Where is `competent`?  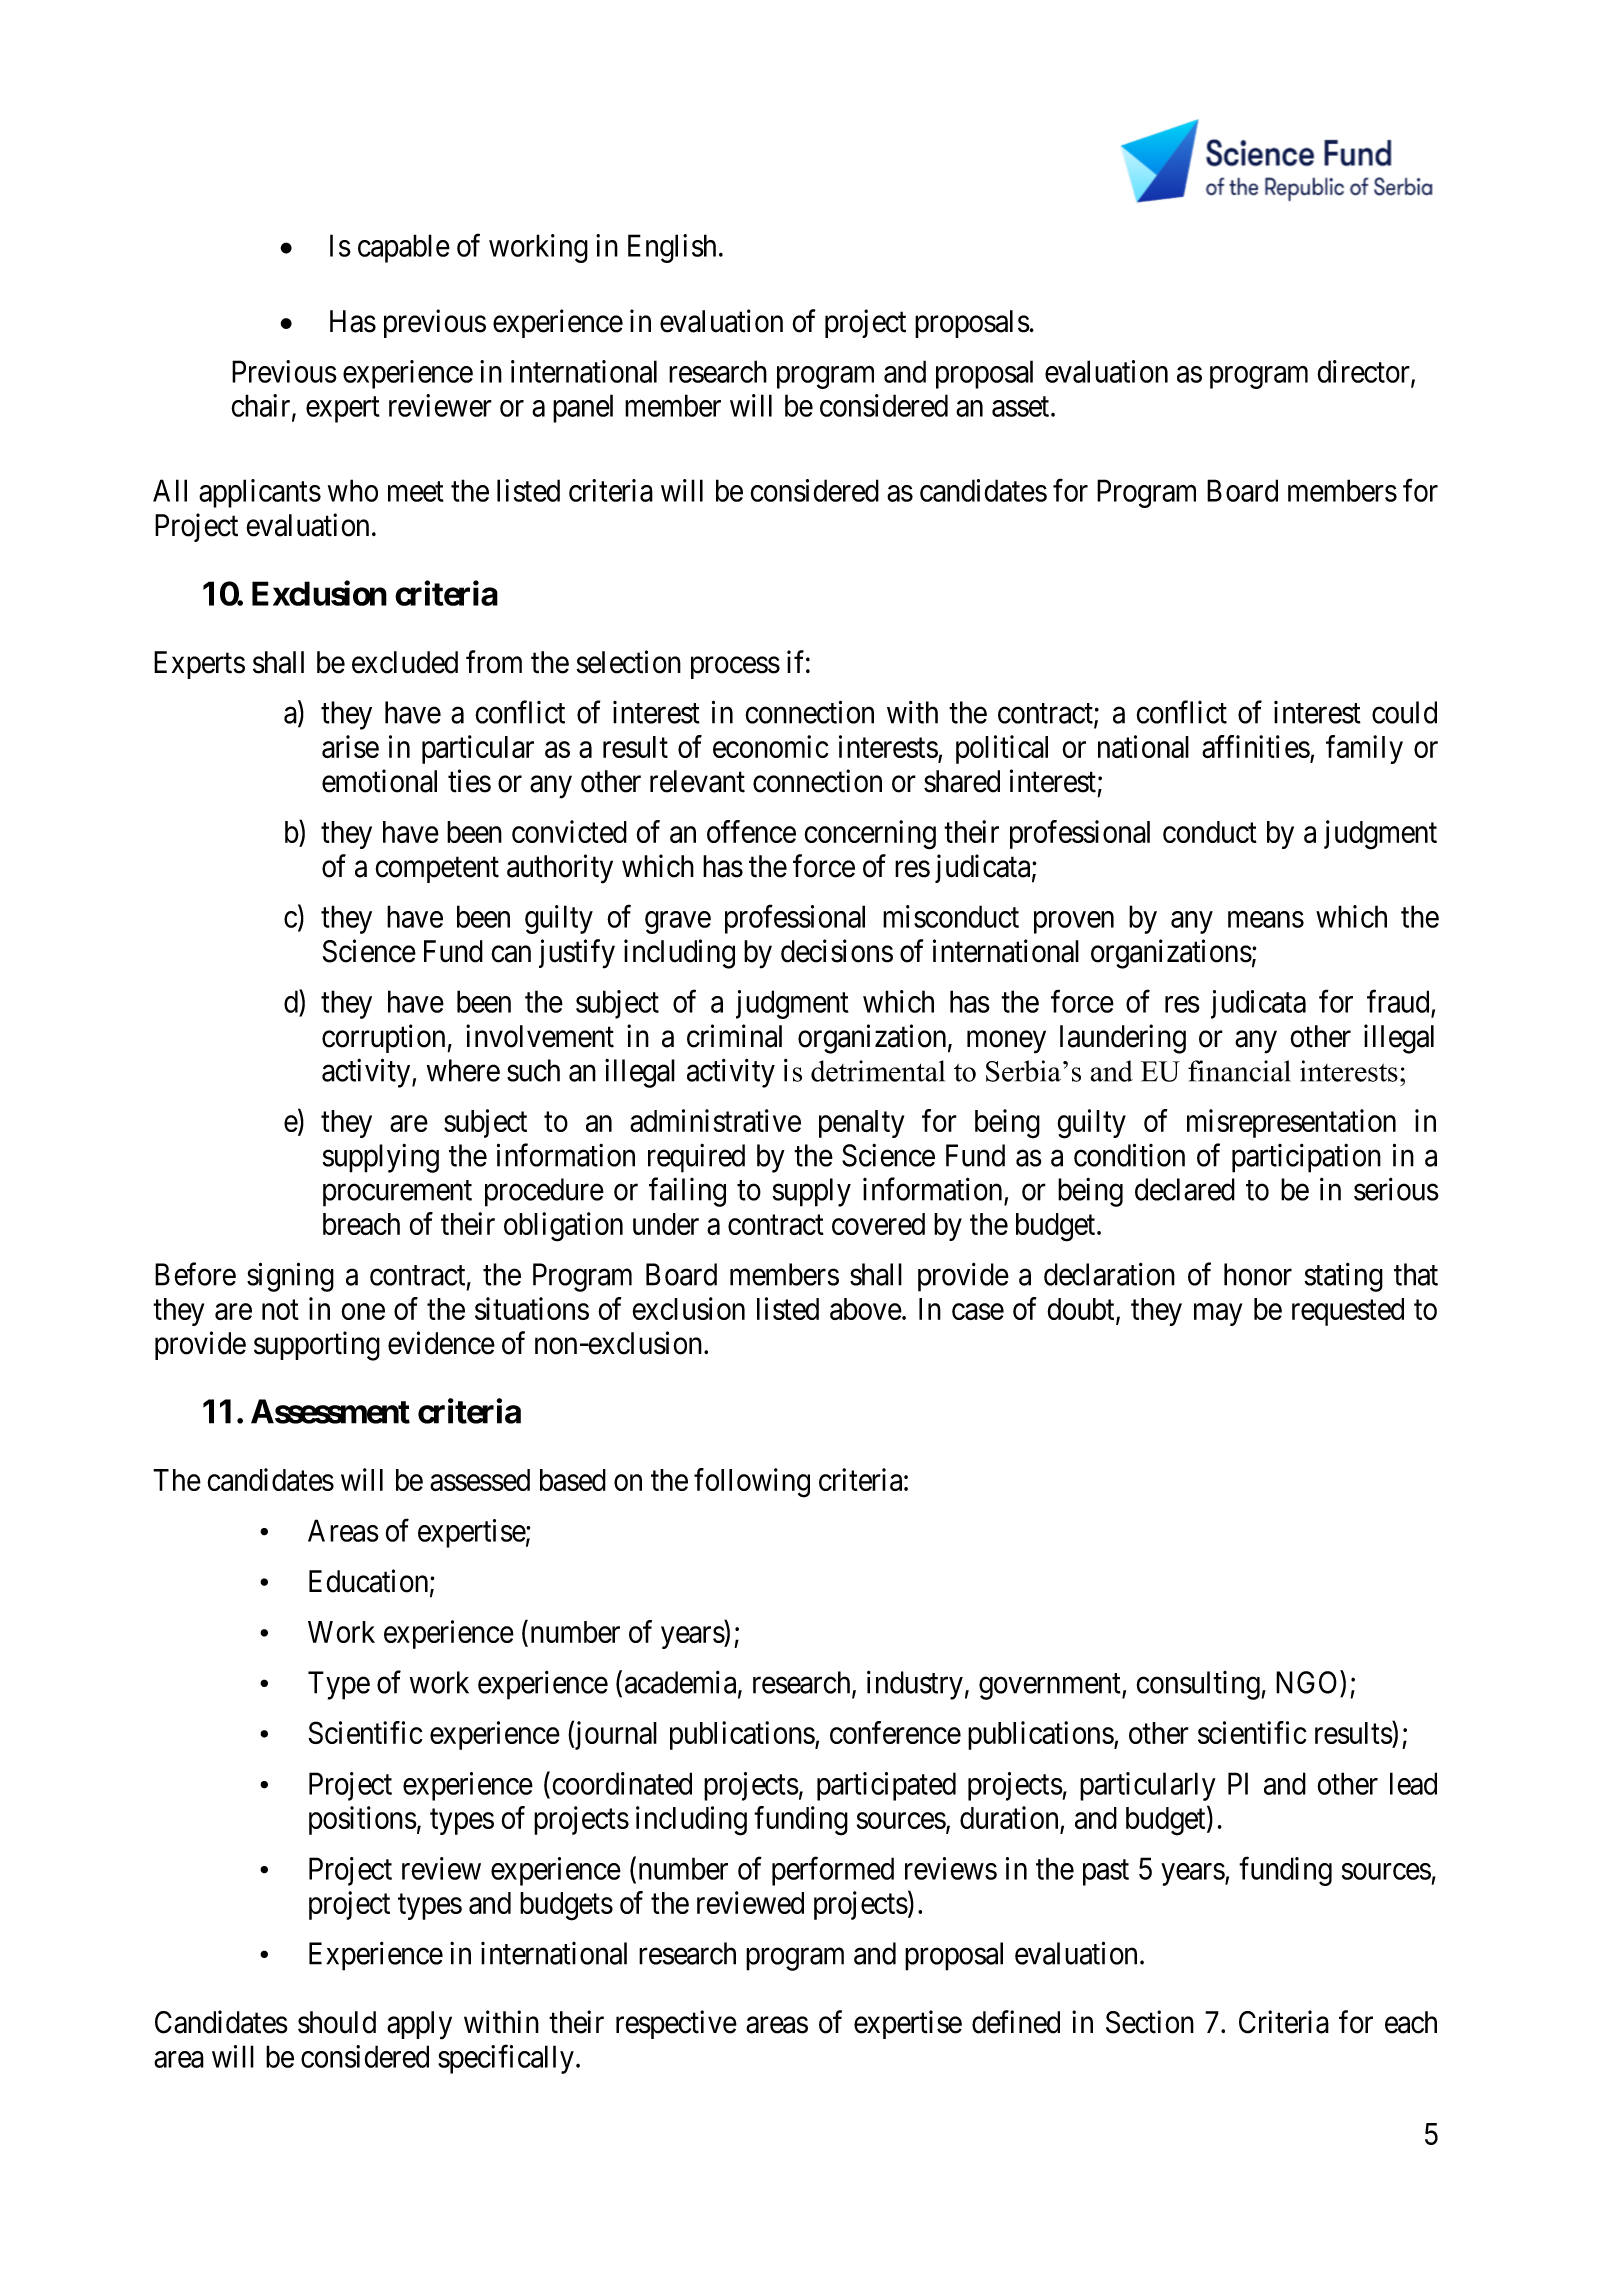
competent is located at coordinates (437, 870).
